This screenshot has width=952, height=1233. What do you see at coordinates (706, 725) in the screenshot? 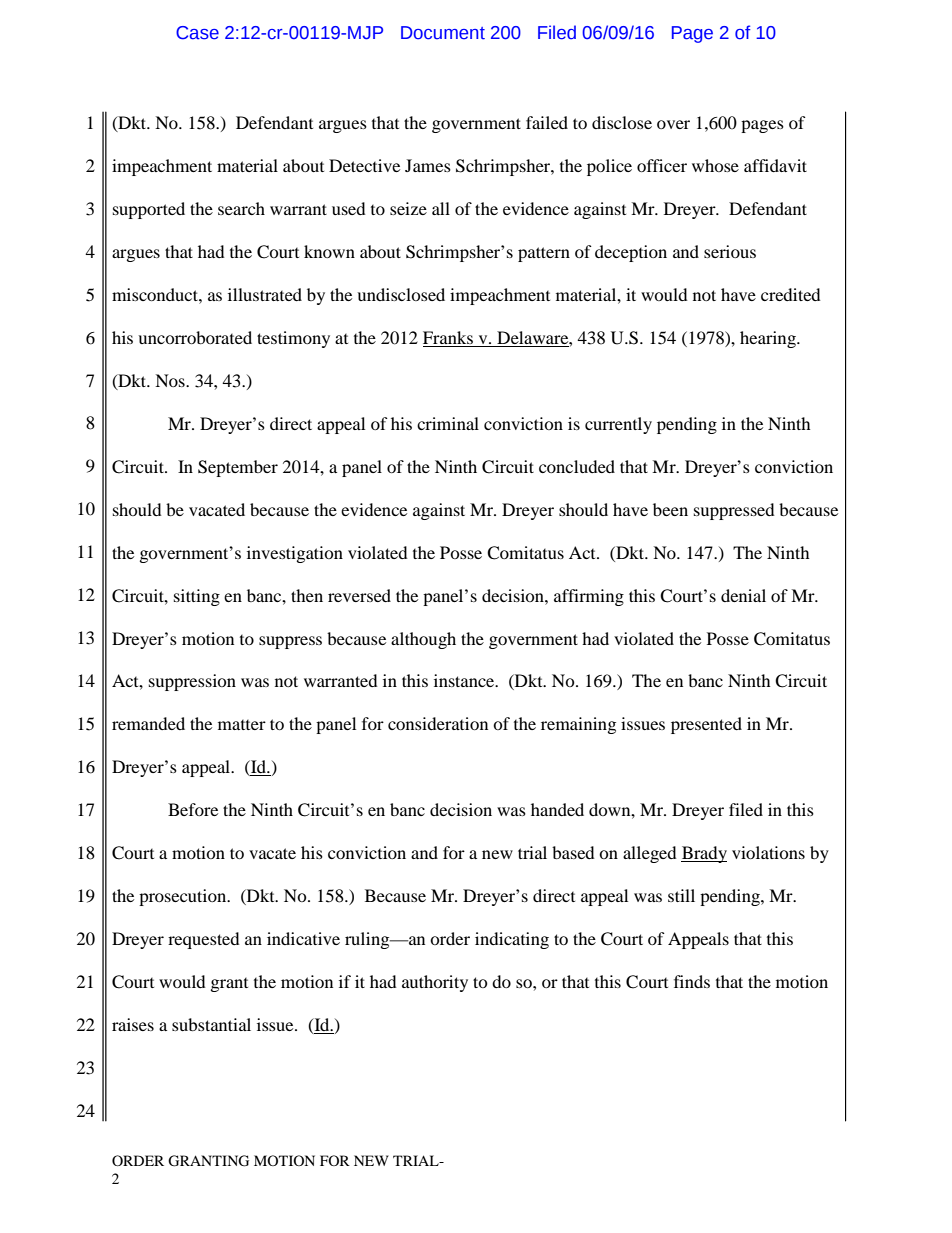
I see `presented` at bounding box center [706, 725].
